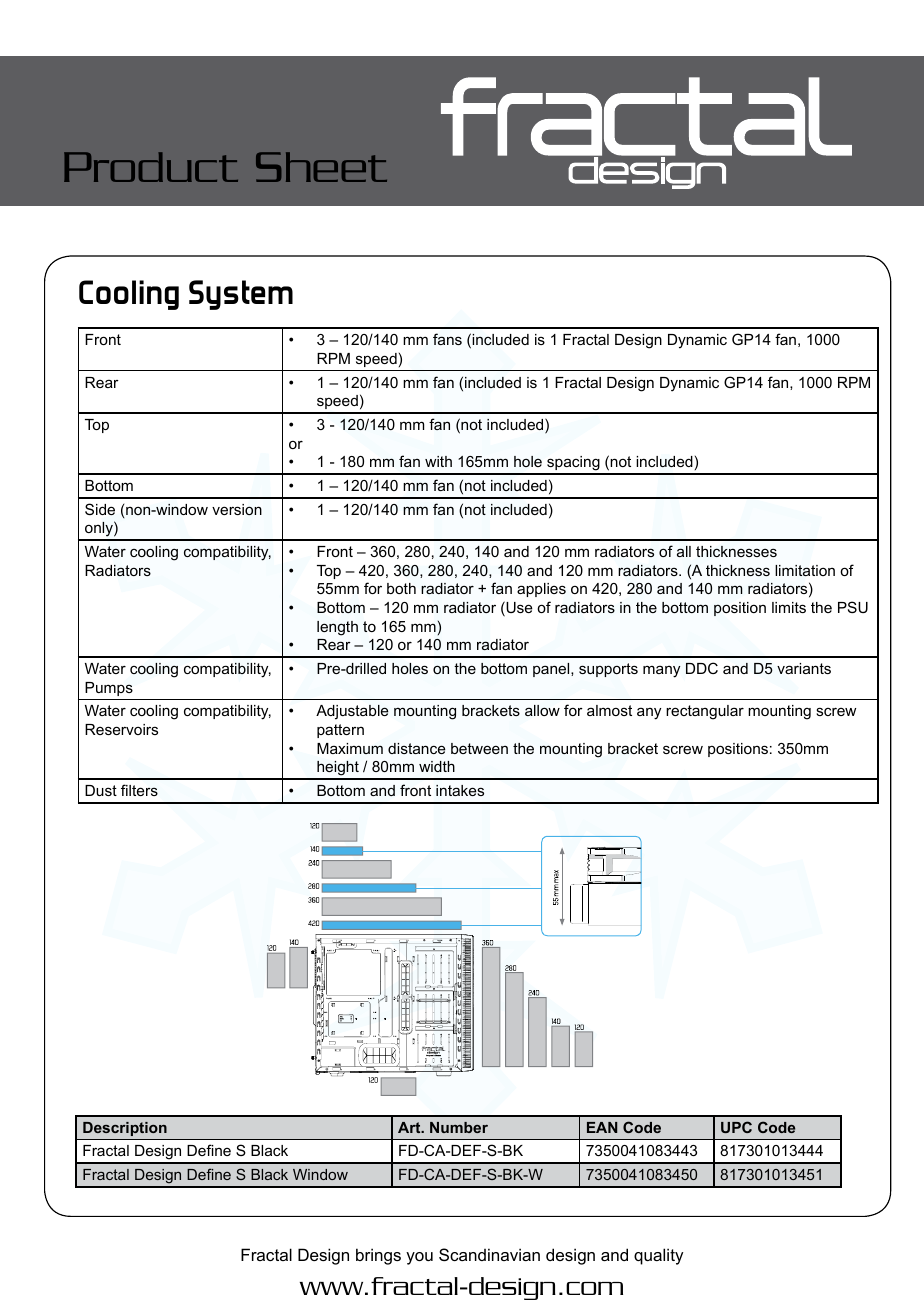 The height and width of the screenshot is (1308, 924). Describe the element at coordinates (125, 1129) in the screenshot. I see `Description` at that location.
